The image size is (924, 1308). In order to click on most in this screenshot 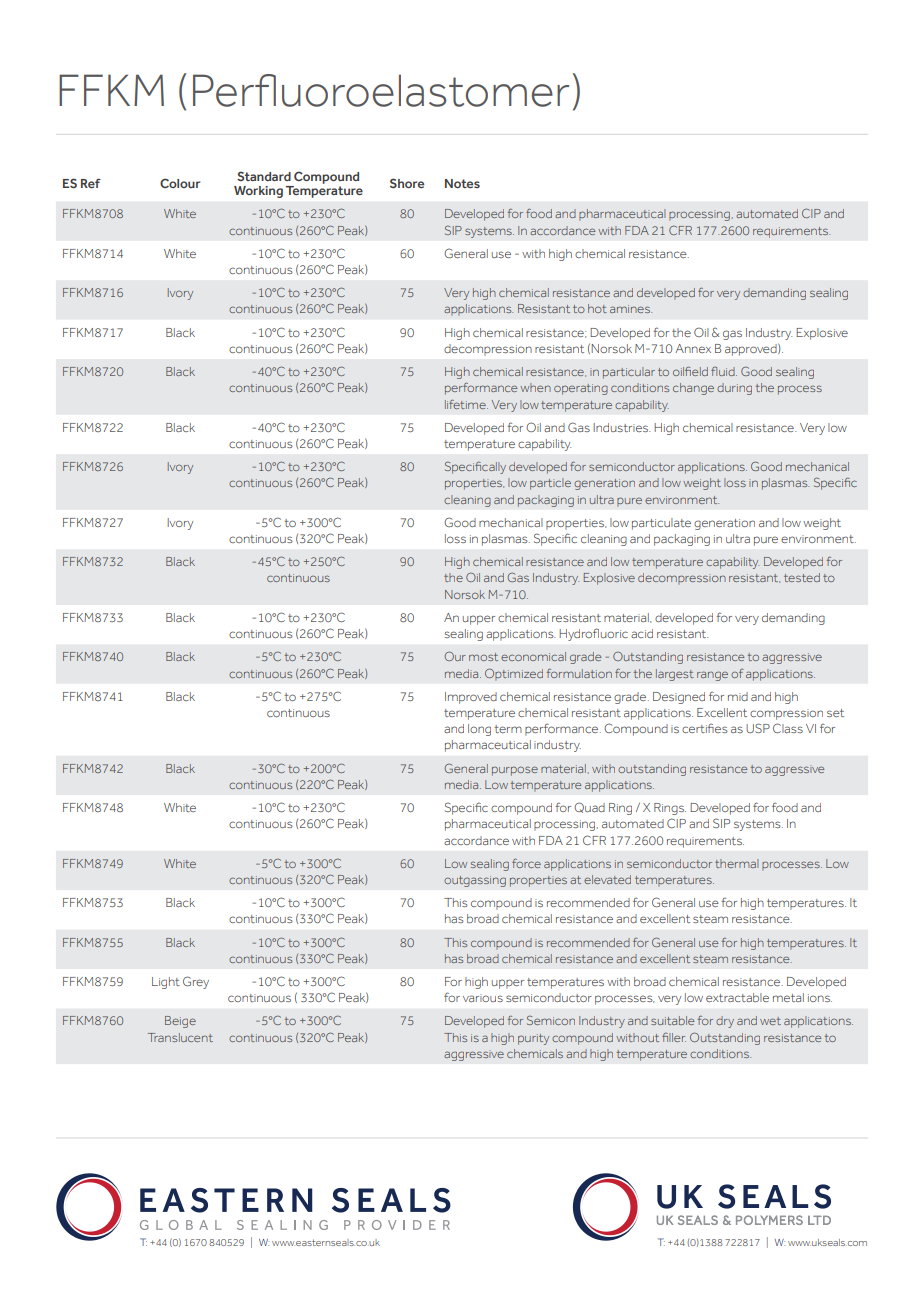, I will do `click(483, 657)`.
